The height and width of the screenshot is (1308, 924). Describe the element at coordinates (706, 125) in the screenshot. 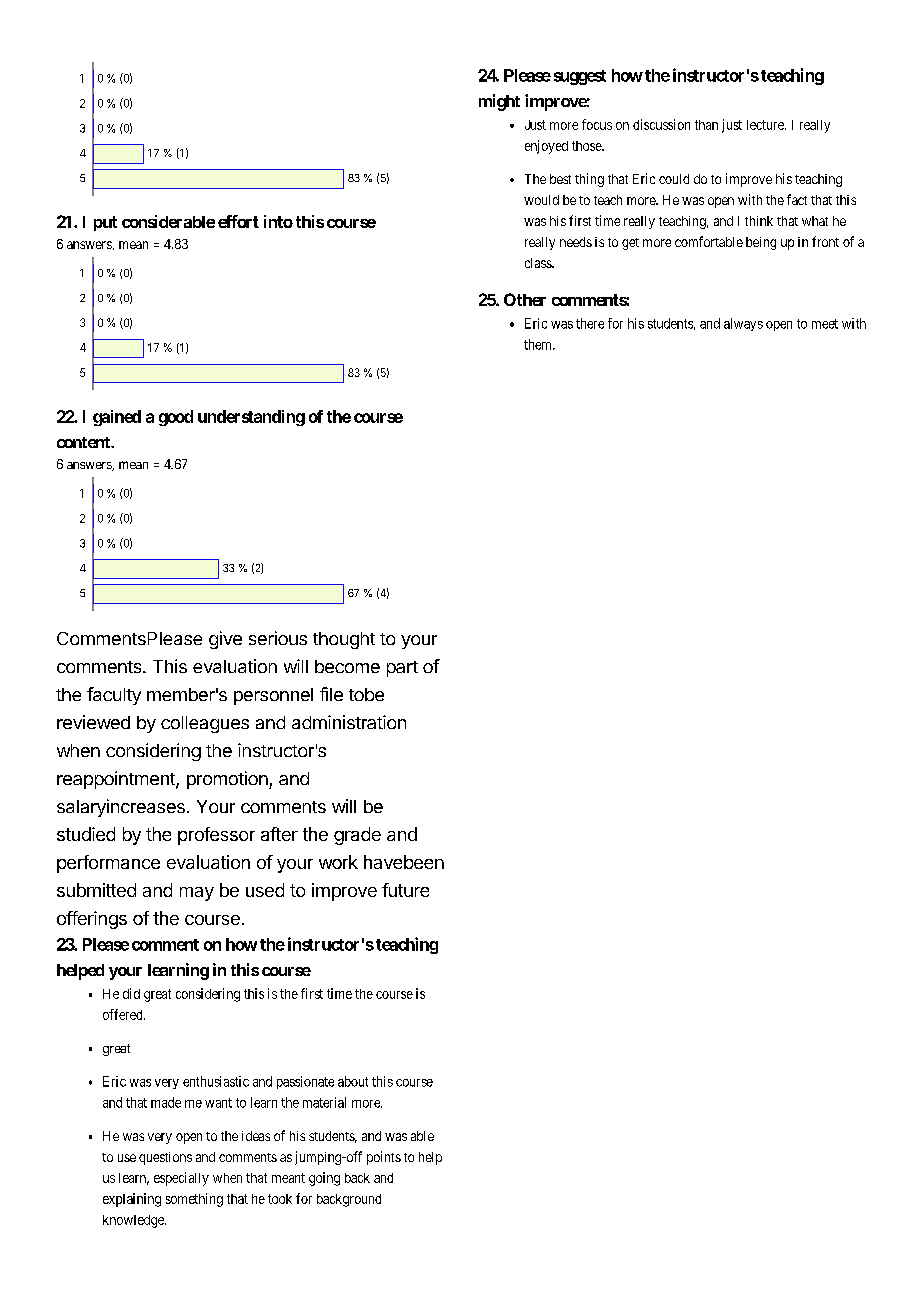

I see `than` at that location.
